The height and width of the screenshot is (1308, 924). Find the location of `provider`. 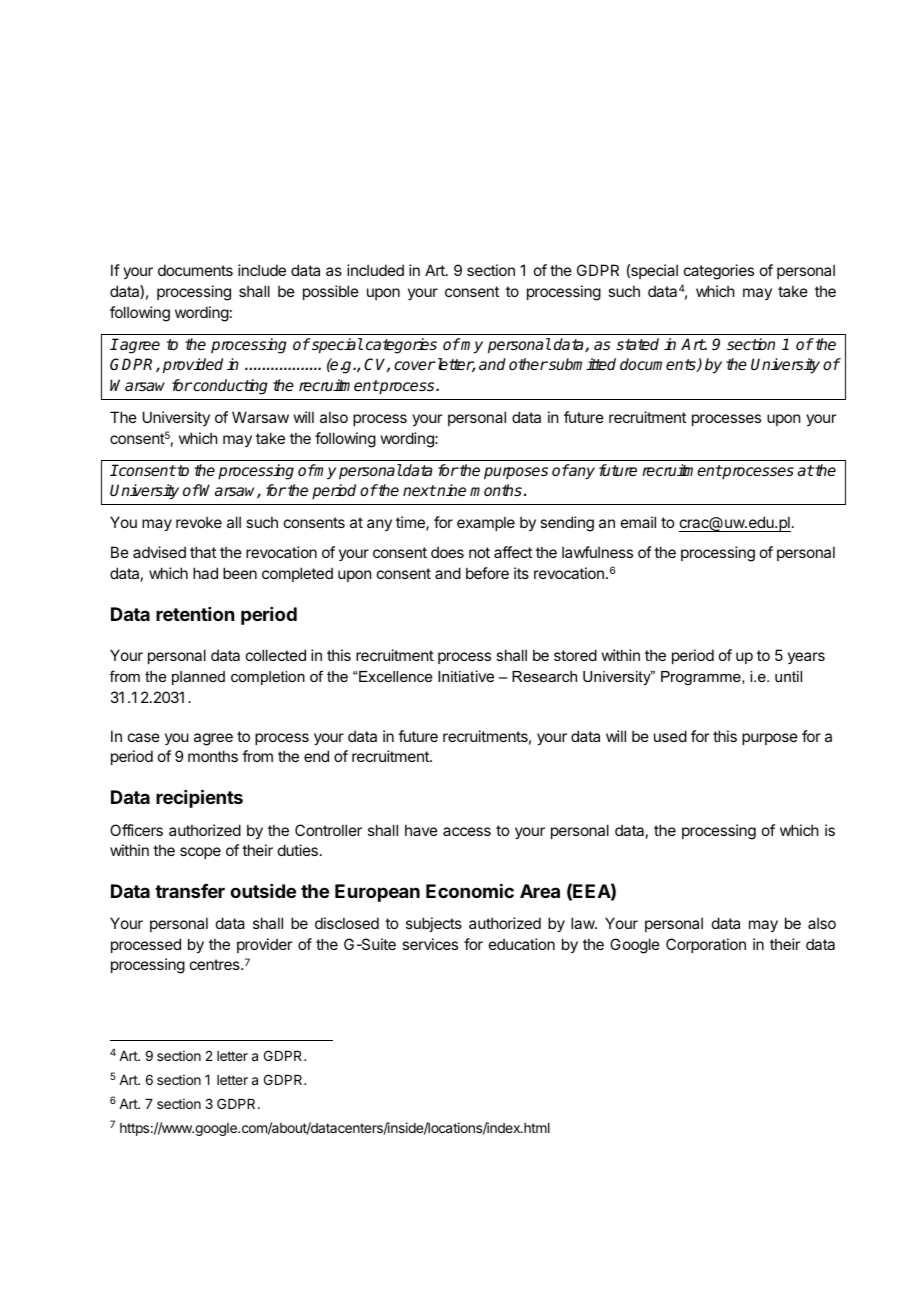

provider is located at coordinates (264, 945).
